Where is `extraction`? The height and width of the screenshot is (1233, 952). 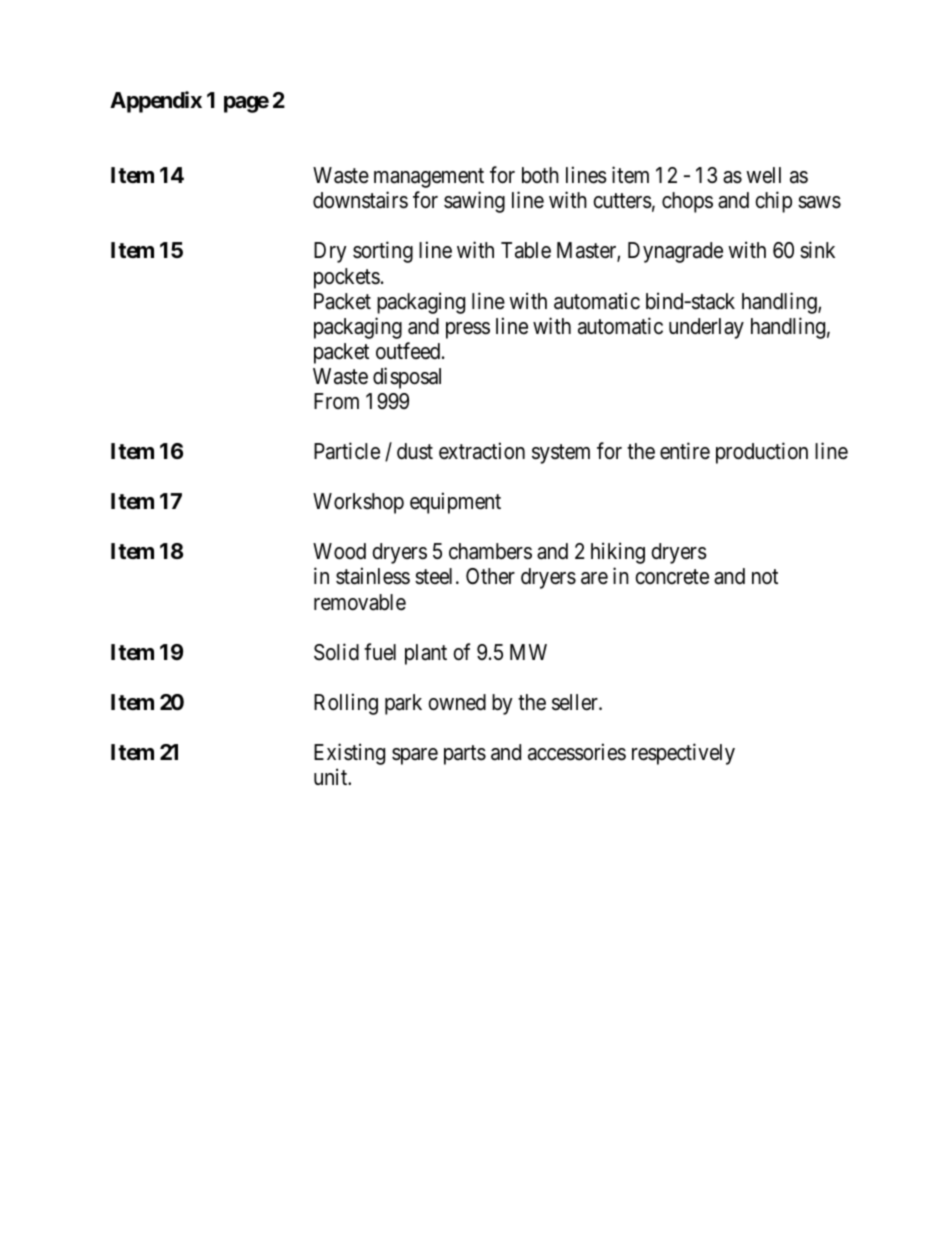 extraction is located at coordinates (482, 451).
